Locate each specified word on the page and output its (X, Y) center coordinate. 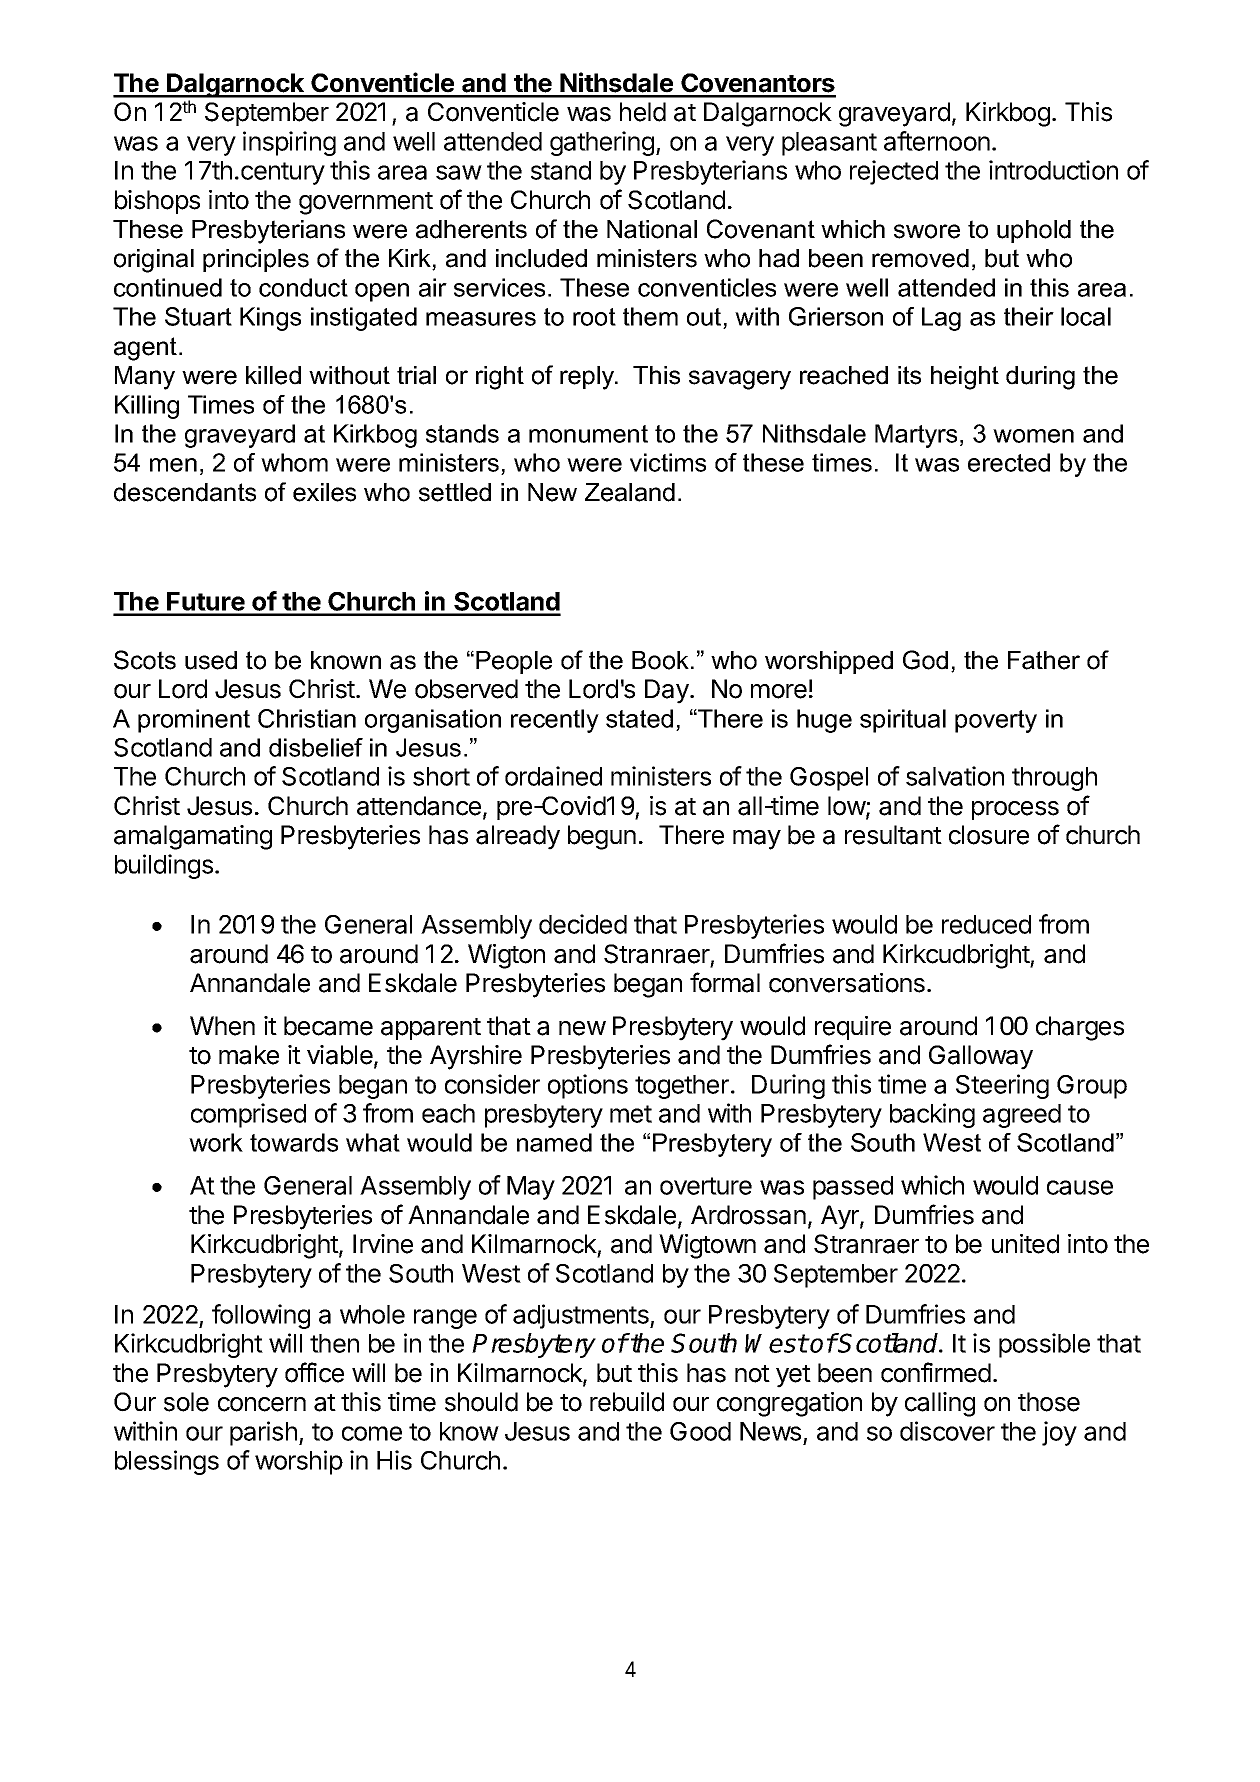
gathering (602, 143)
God (925, 660)
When (222, 1026)
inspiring (289, 143)
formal (725, 982)
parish (263, 1433)
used (211, 660)
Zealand (630, 492)
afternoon (937, 141)
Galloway (981, 1057)
